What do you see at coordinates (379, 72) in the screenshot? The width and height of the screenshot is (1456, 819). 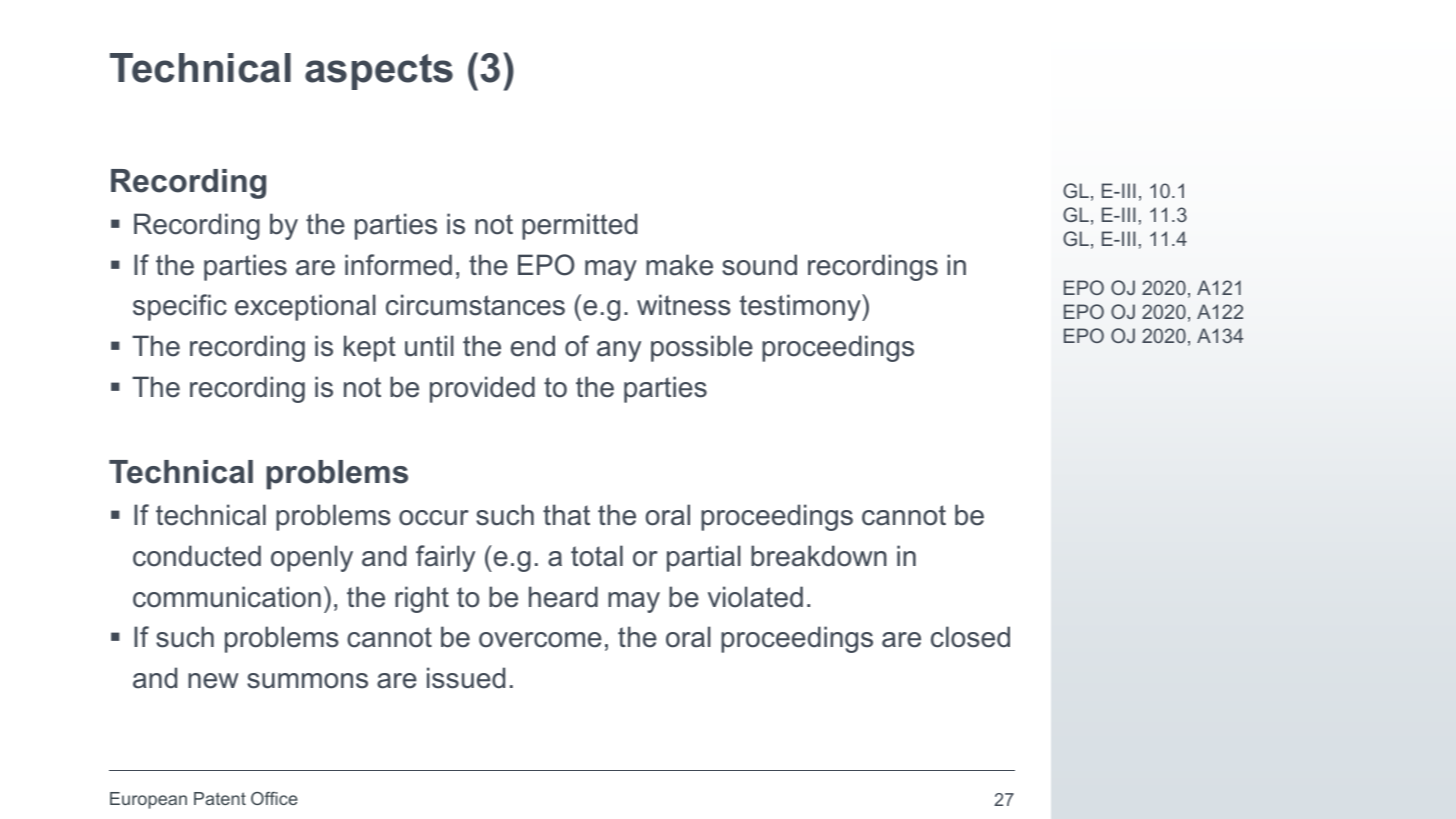 I see `aspects` at bounding box center [379, 72].
